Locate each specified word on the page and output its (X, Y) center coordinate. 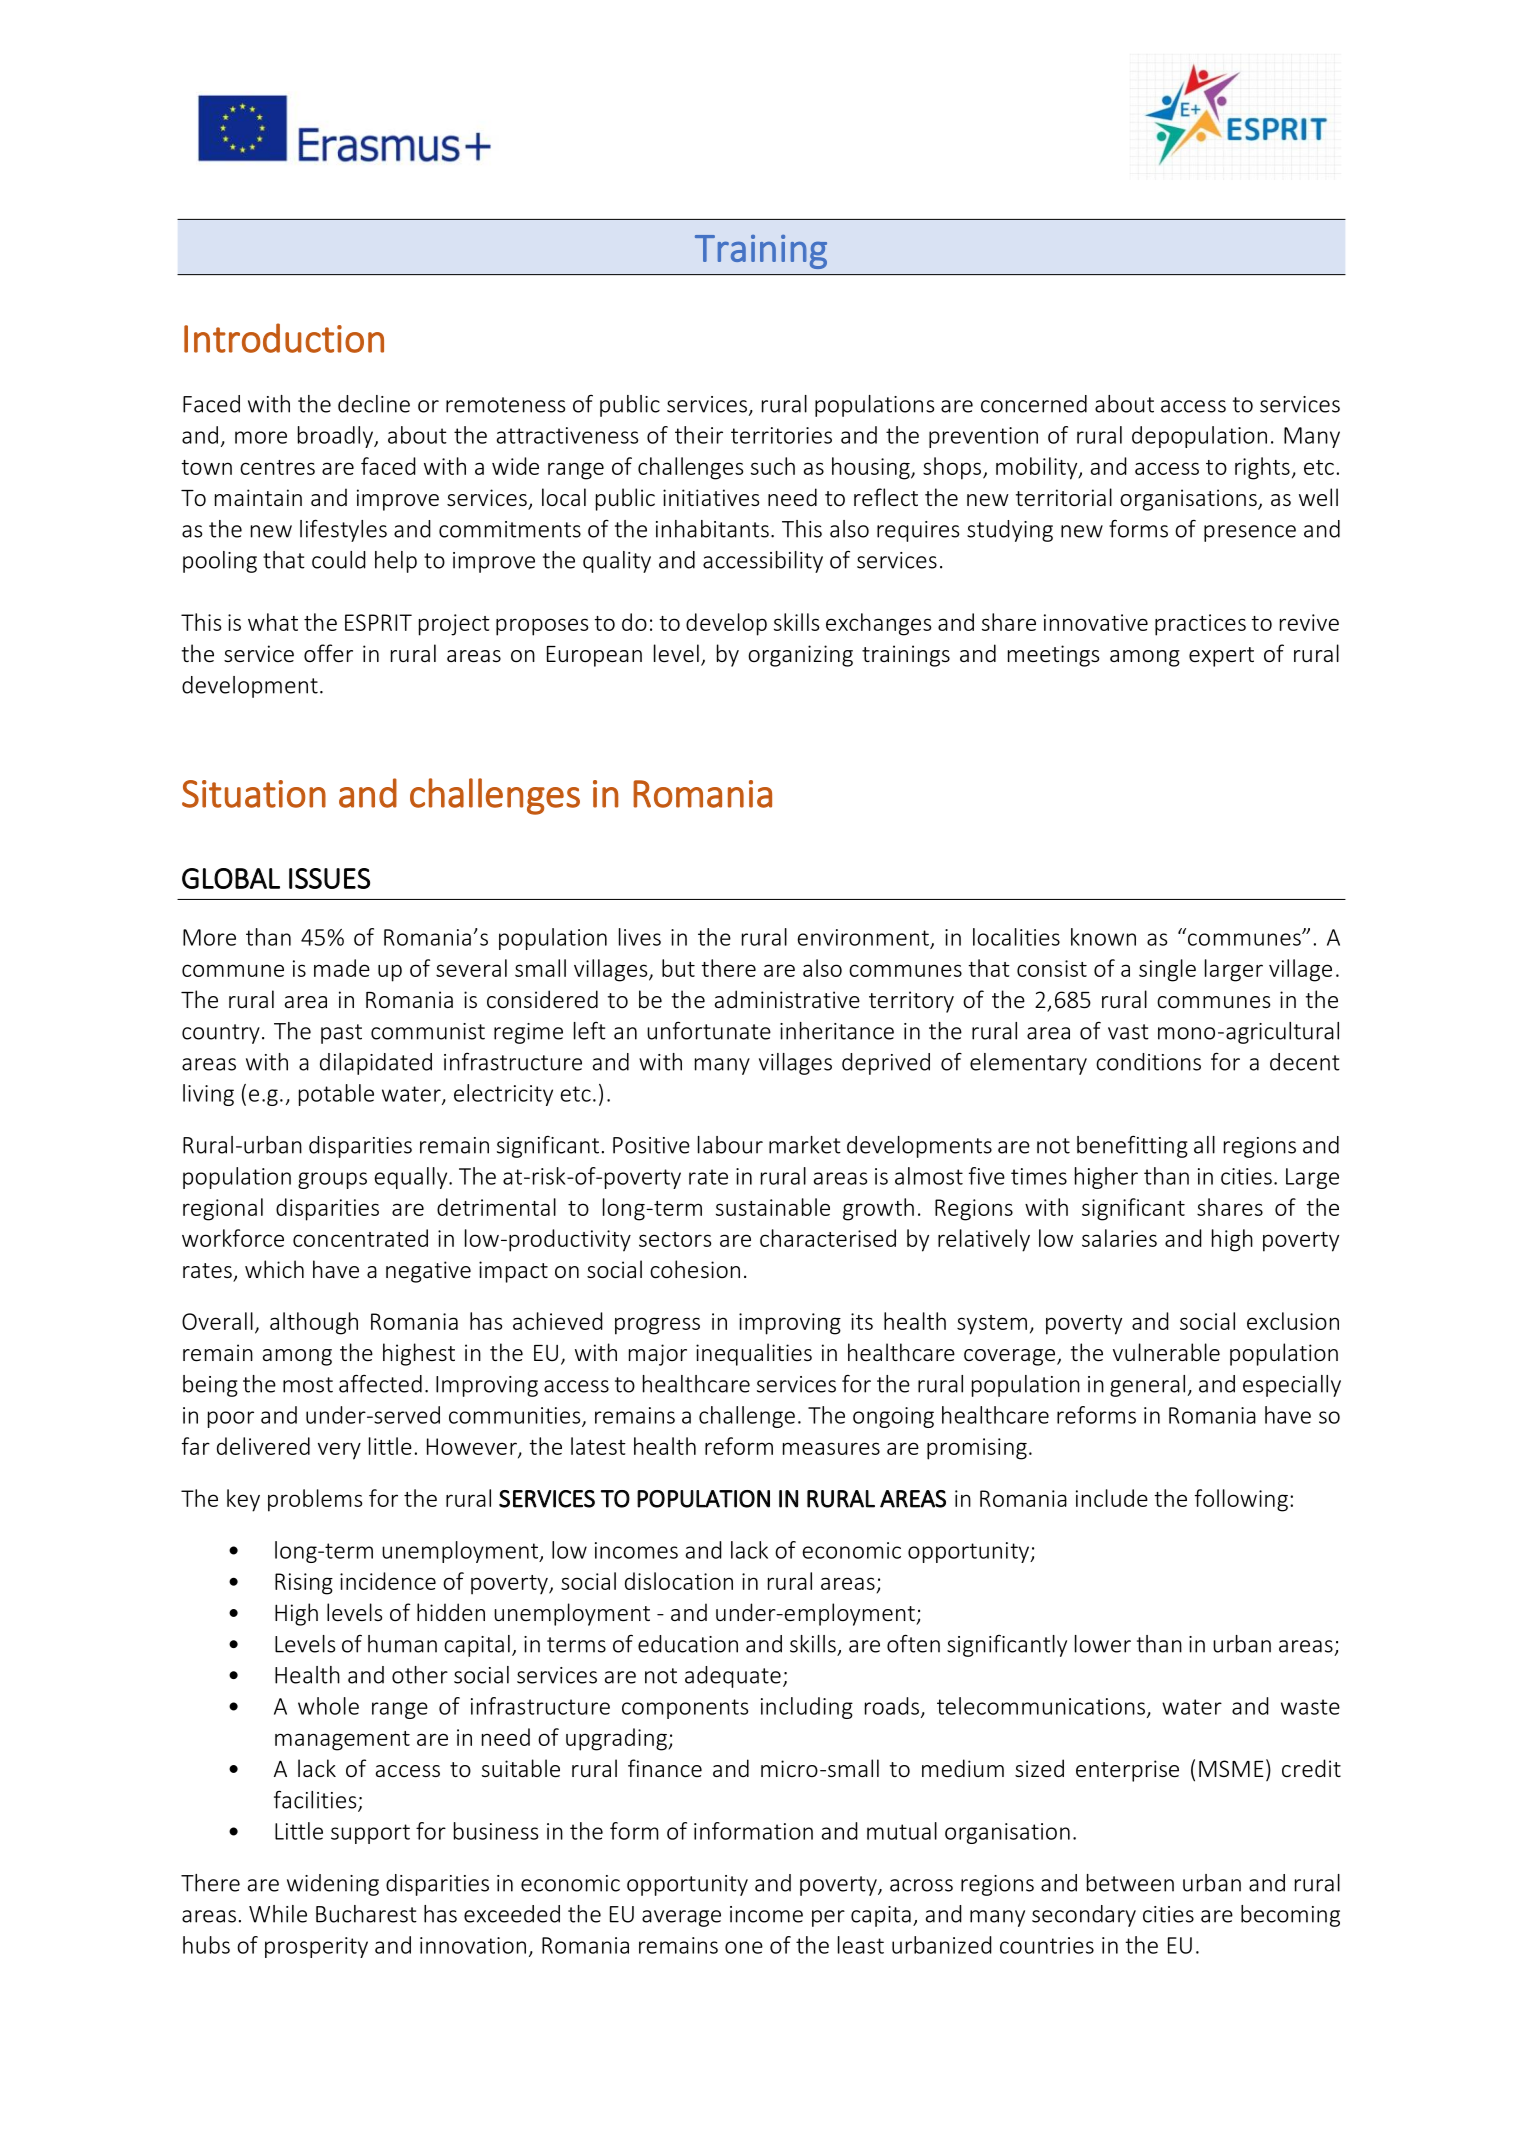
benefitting (1132, 1146)
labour (730, 1145)
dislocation (679, 1581)
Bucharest (366, 1914)
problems (315, 1500)
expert (1221, 657)
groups (332, 1180)
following (1241, 1500)
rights (1262, 468)
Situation (254, 794)
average (681, 1918)
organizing (800, 656)
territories (781, 435)
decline (374, 404)
